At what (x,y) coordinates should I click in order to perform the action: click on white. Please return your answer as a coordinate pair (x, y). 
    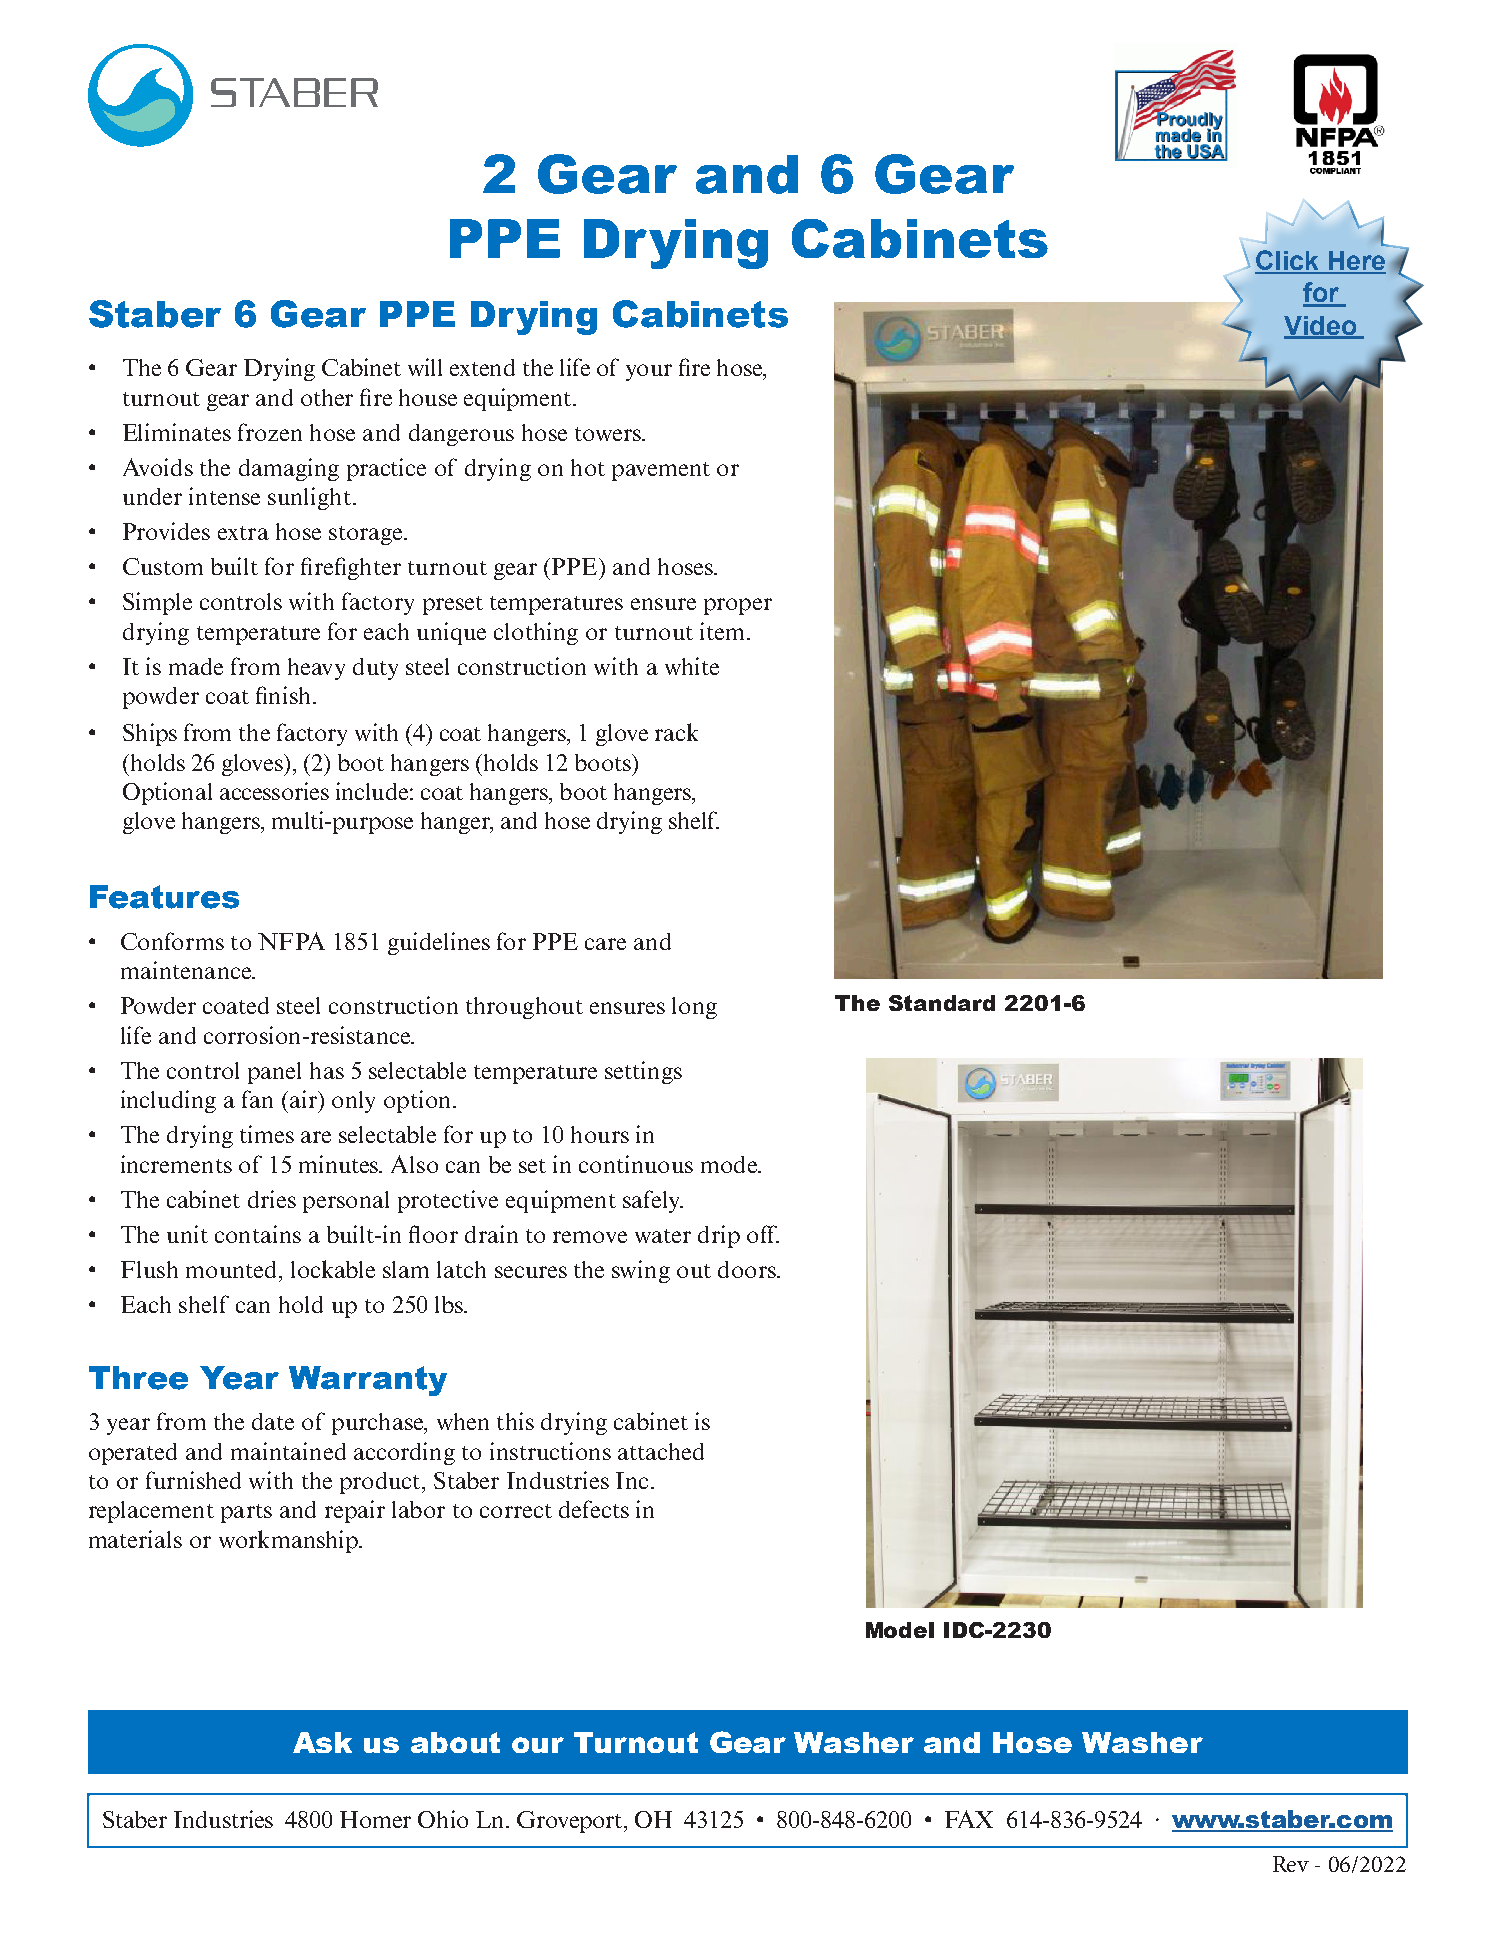
    Looking at the image, I should click on (692, 666).
